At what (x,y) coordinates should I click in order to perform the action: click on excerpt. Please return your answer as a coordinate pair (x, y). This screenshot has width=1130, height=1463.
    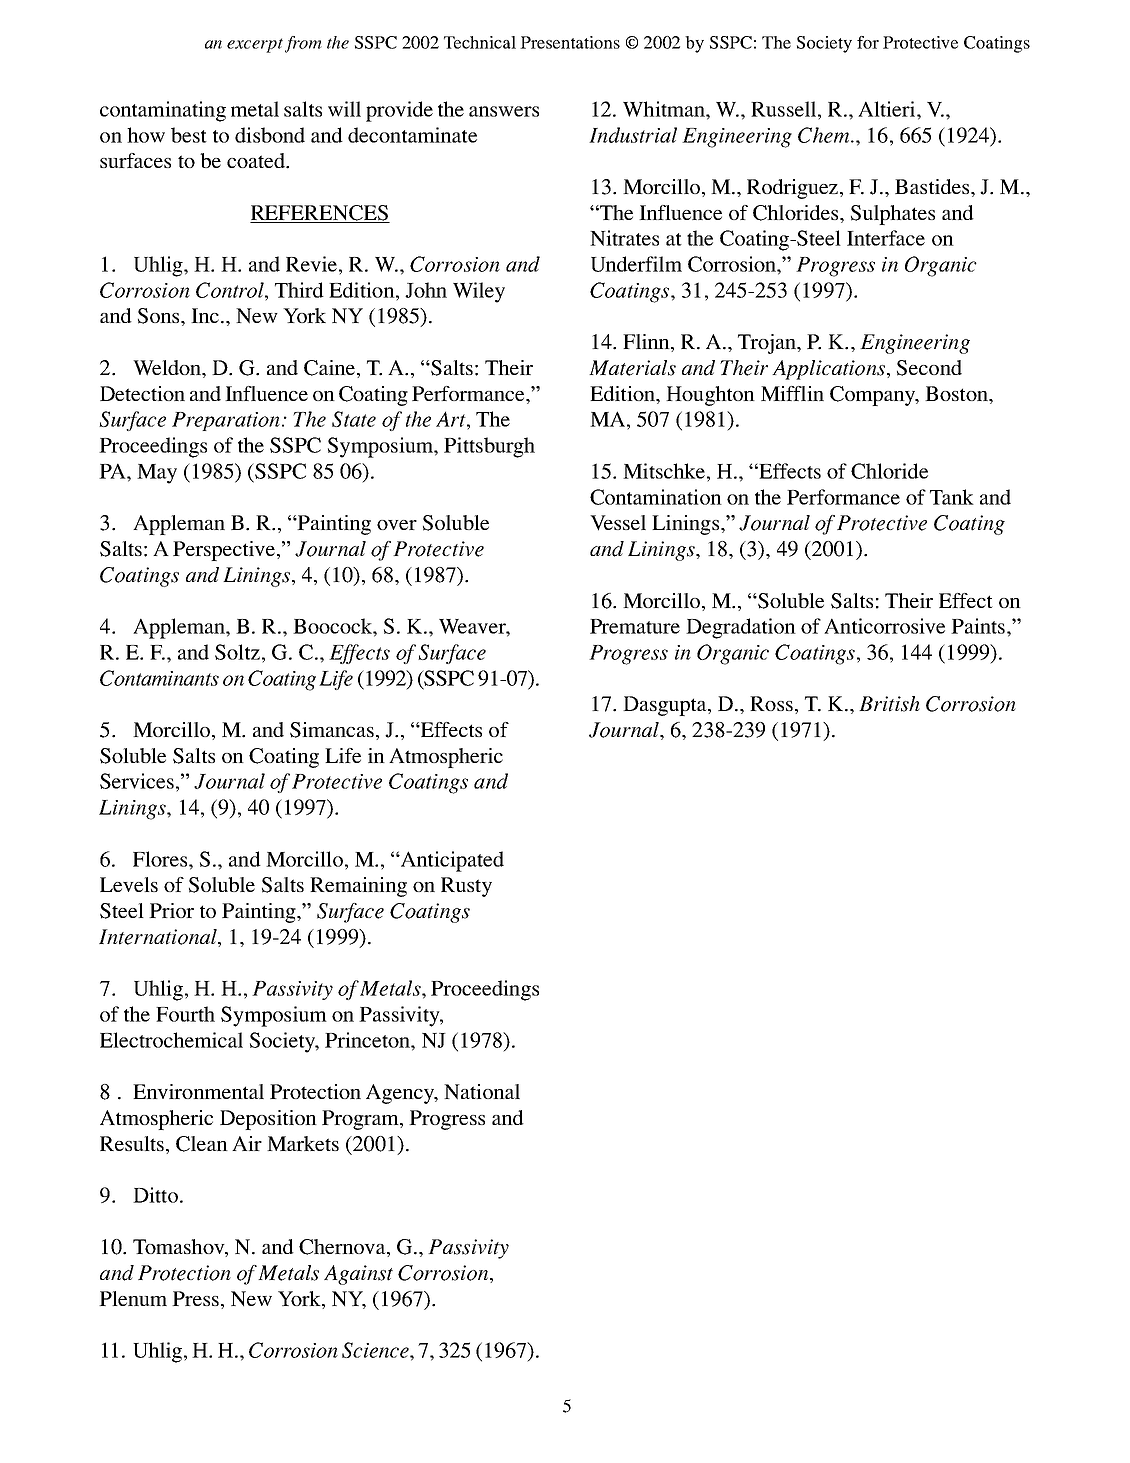
    Looking at the image, I should click on (255, 45).
